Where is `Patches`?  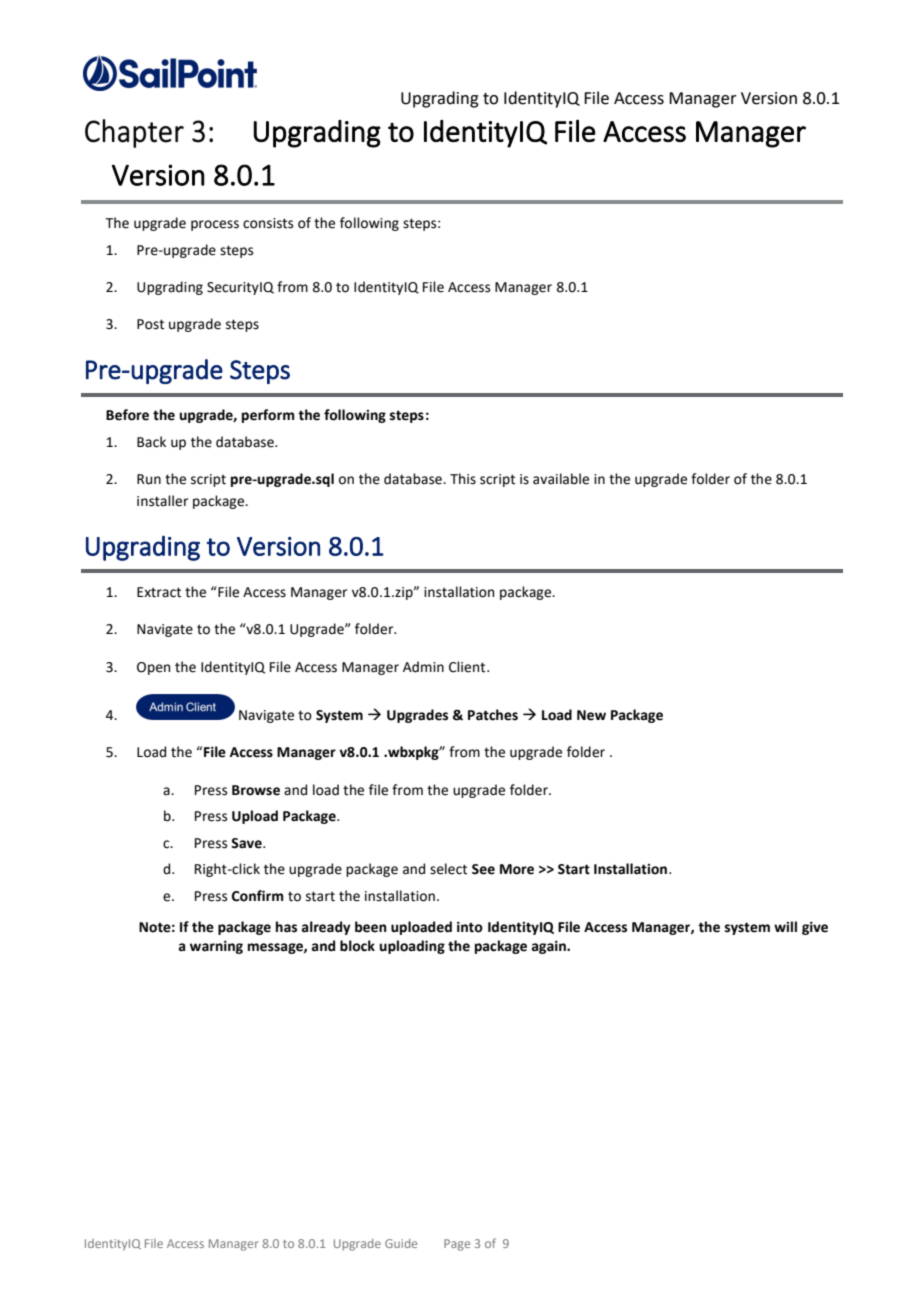 Patches is located at coordinates (493, 715).
